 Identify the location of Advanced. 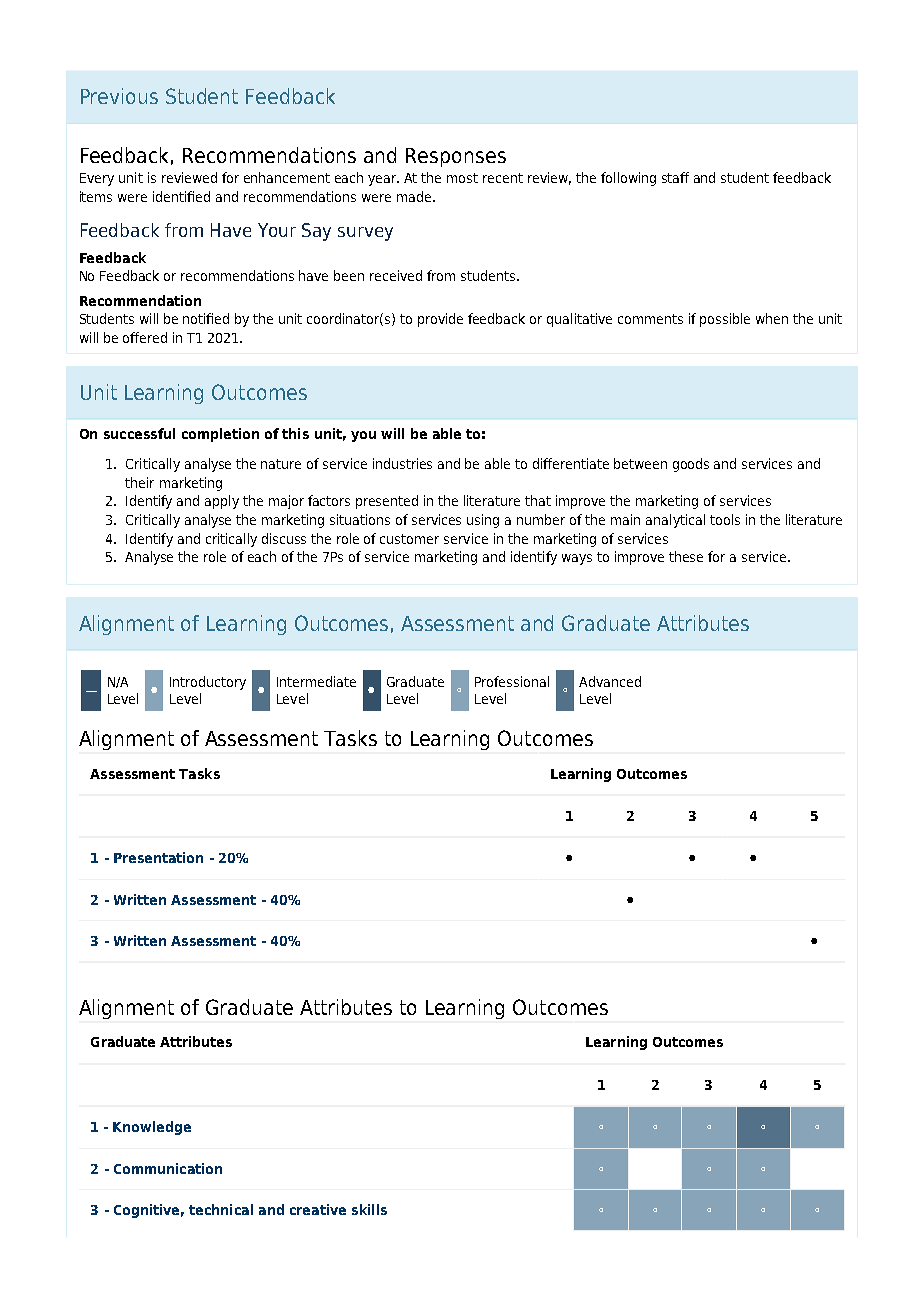
(610, 681).
